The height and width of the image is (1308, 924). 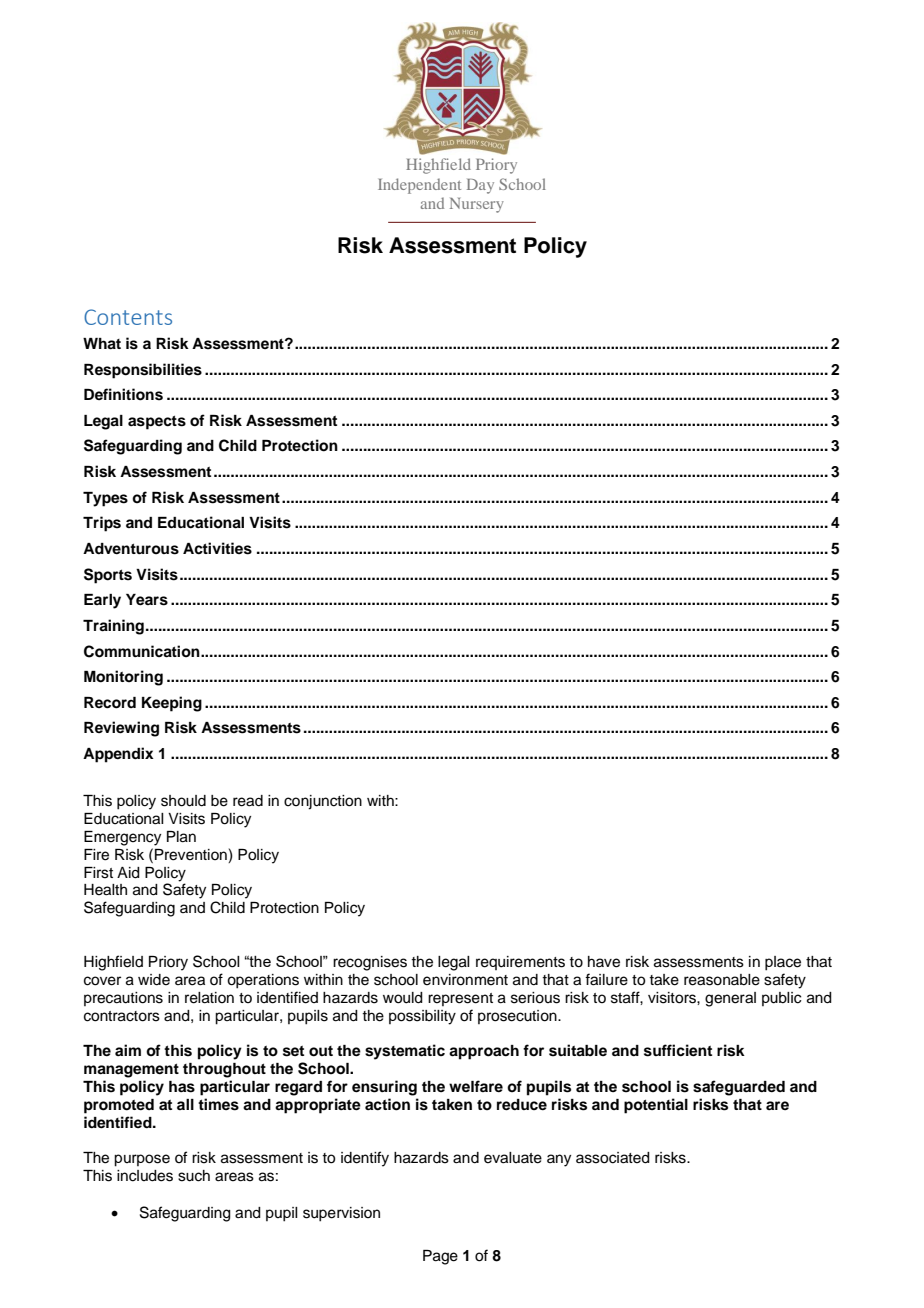 I want to click on place, so click(x=783, y=963).
